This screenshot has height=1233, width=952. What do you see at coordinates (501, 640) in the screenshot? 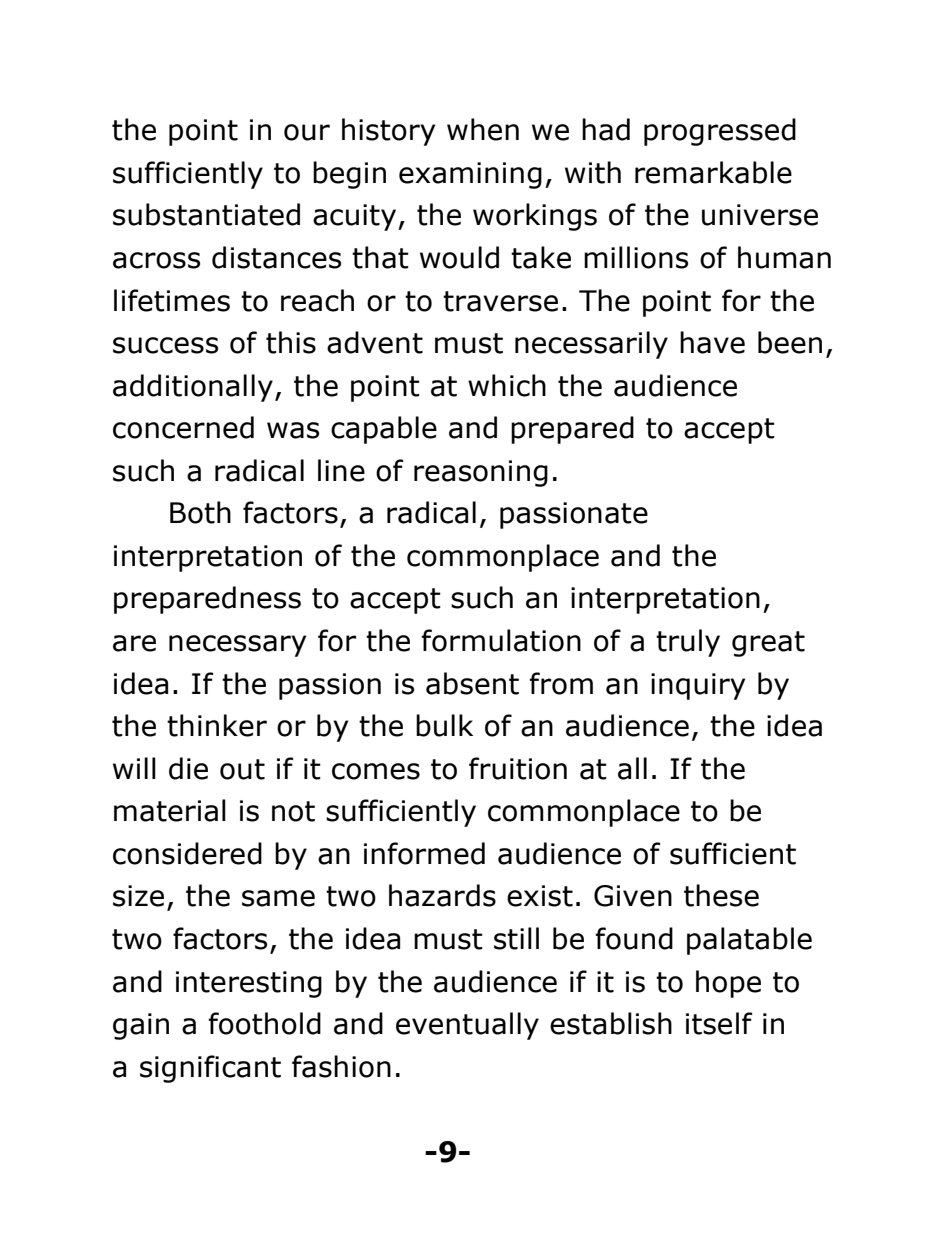
I see `formulation` at bounding box center [501, 640].
